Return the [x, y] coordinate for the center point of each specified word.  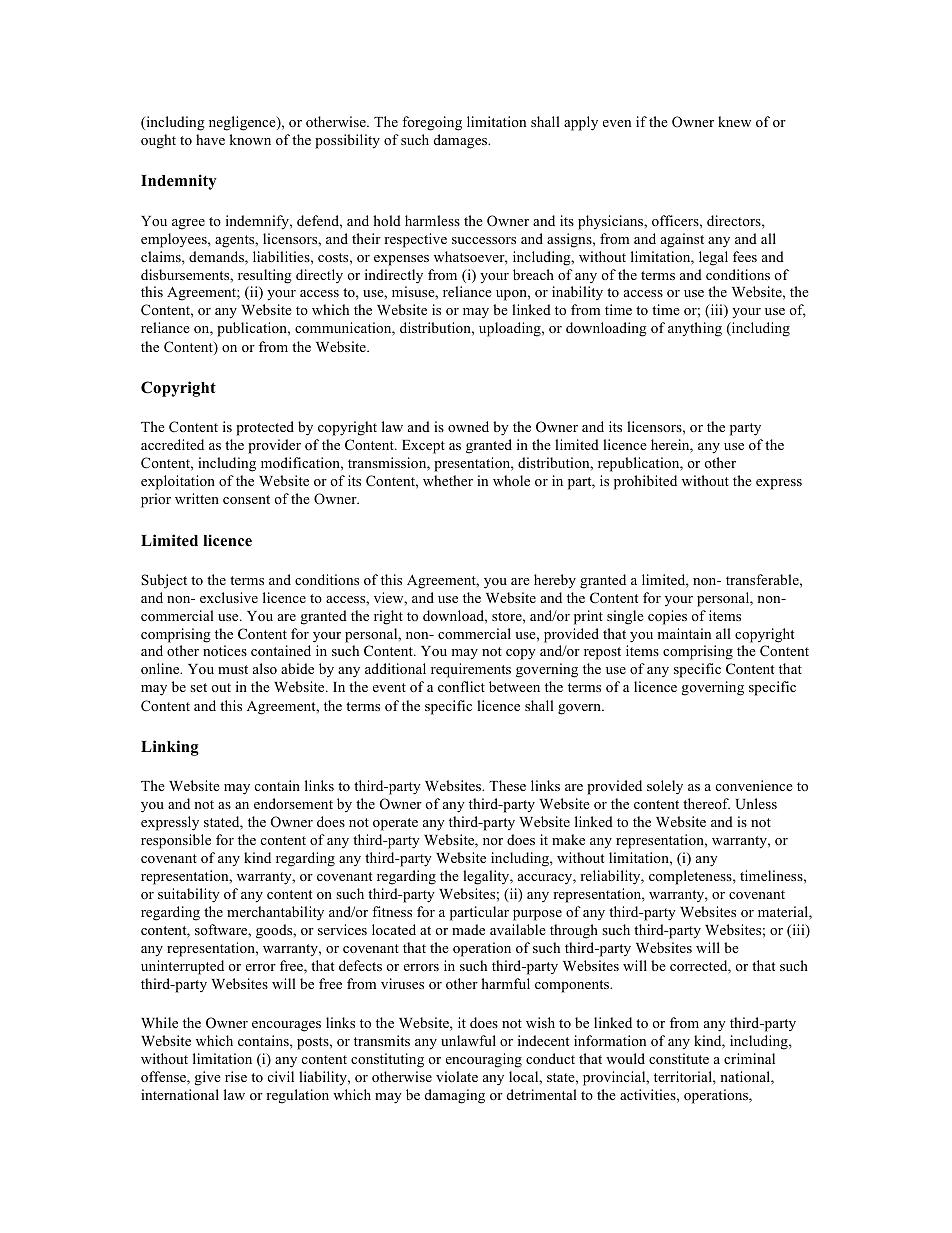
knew [734, 121]
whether [448, 480]
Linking [170, 748]
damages [462, 141]
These [507, 785]
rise [236, 1076]
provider [274, 446]
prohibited [645, 482]
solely [665, 787]
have [210, 139]
